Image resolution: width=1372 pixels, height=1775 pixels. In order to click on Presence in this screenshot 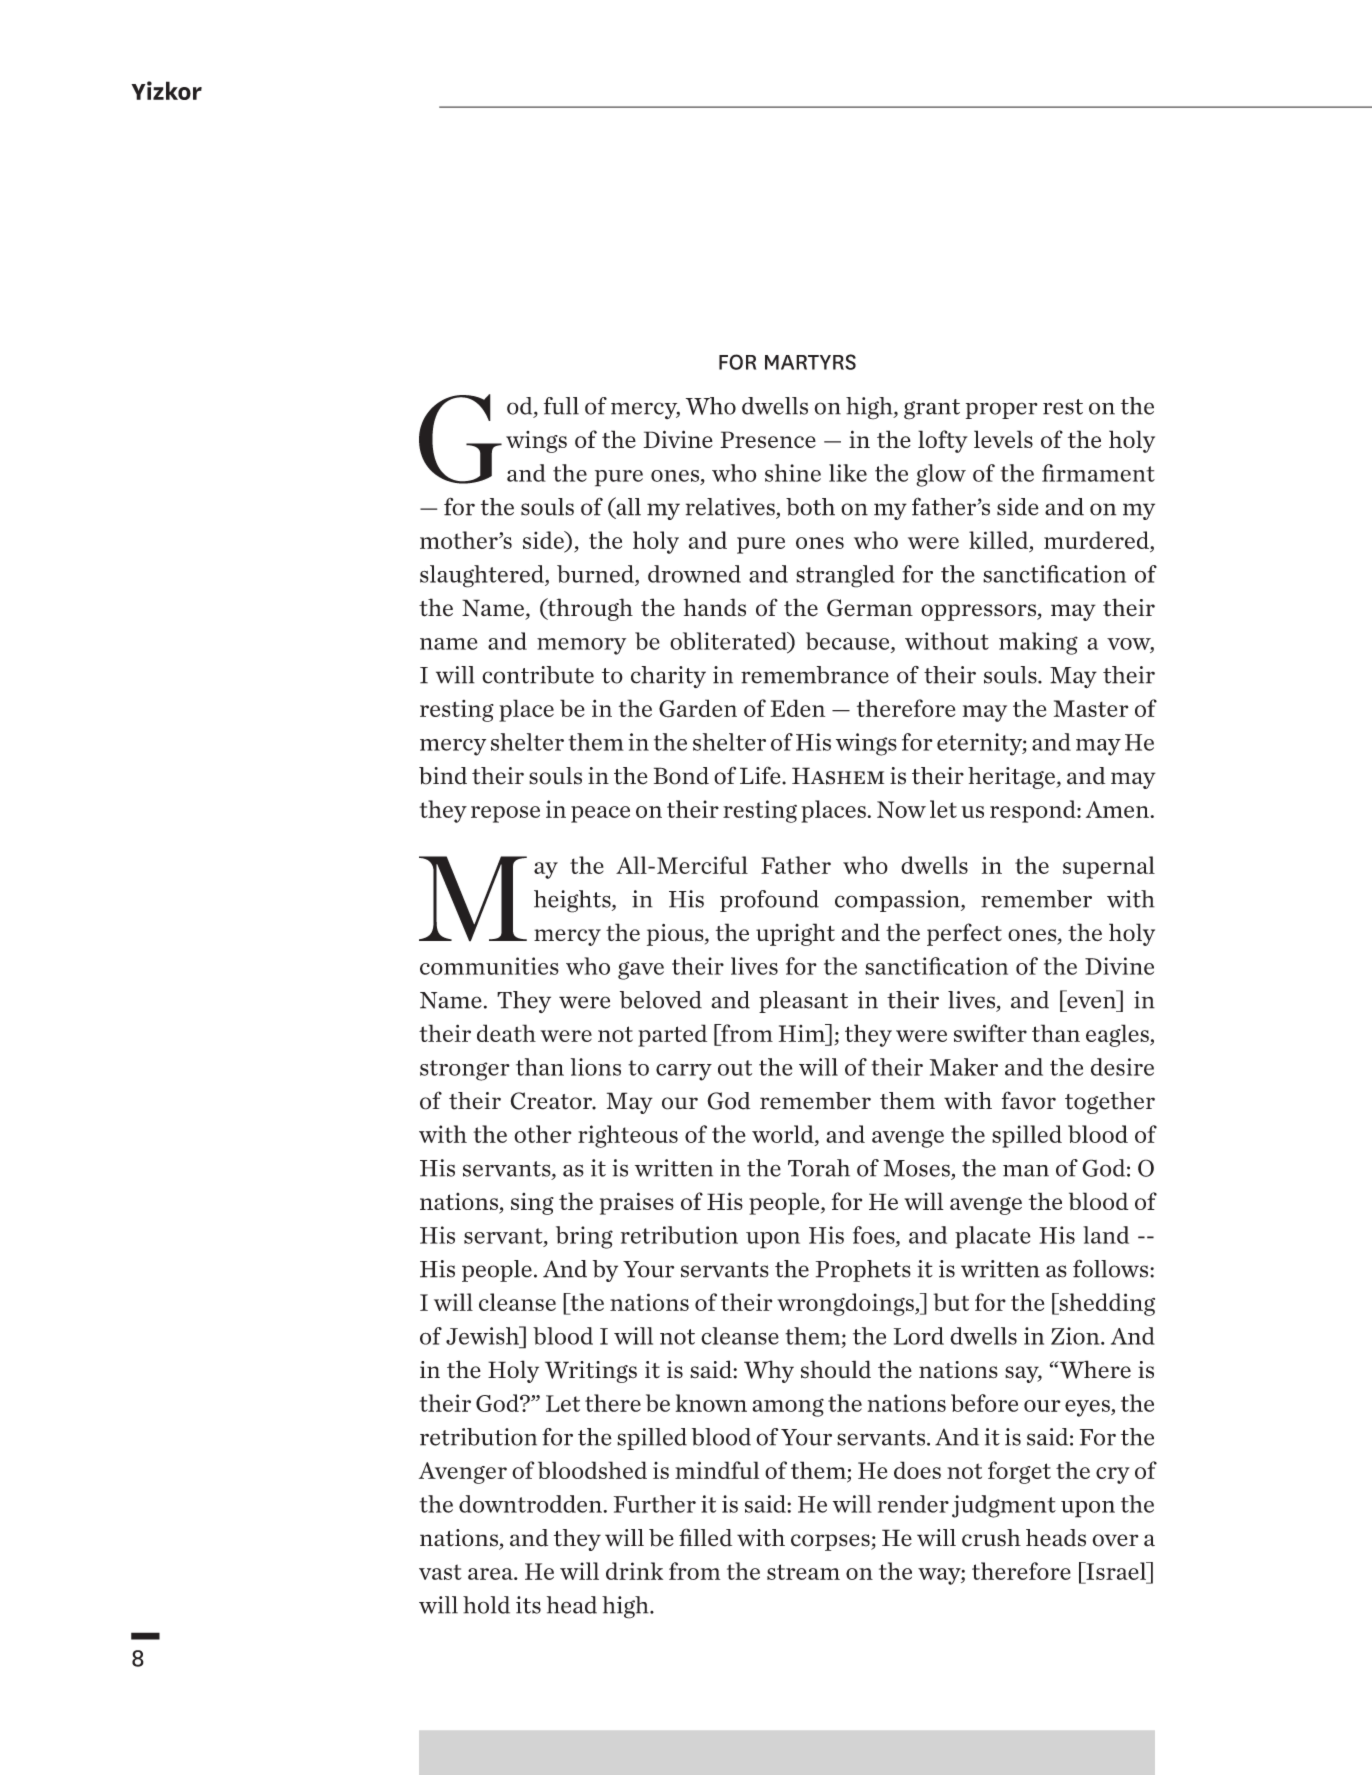, I will do `click(768, 439)`.
